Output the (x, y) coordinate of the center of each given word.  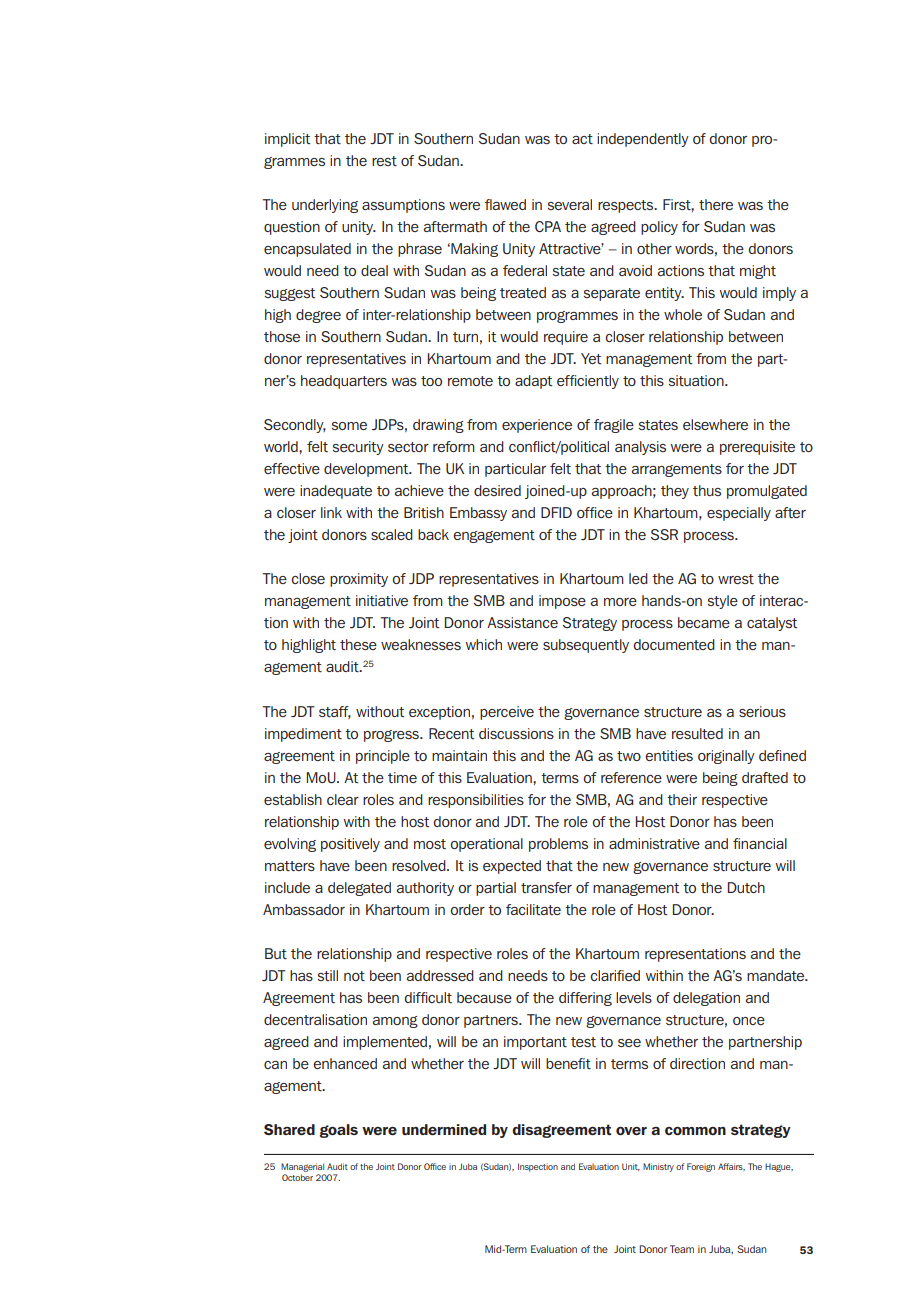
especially (739, 514)
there (716, 204)
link (331, 512)
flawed (505, 204)
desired (497, 490)
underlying (325, 206)
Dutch (746, 887)
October (297, 1177)
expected (512, 867)
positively (350, 845)
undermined (444, 1130)
